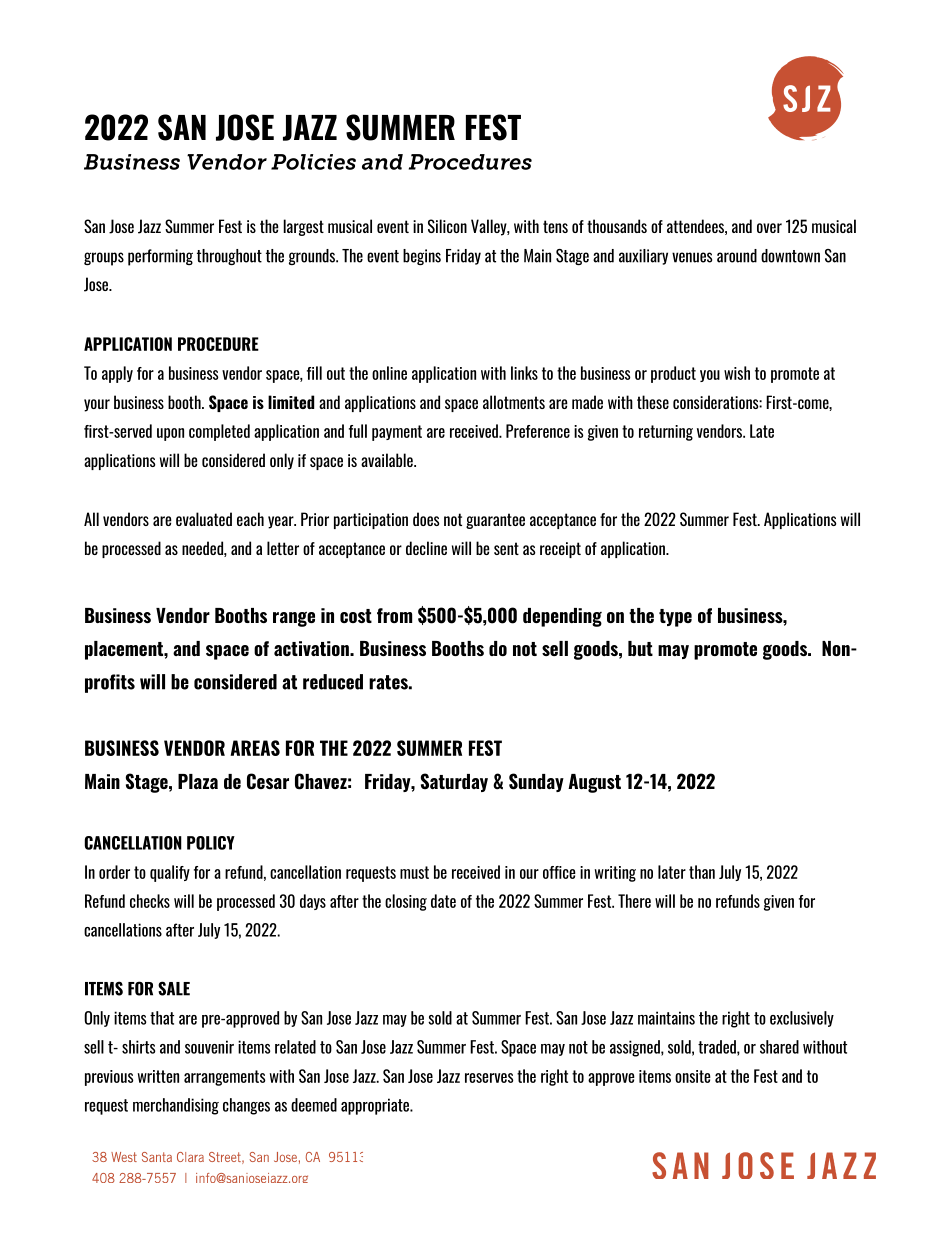 Image resolution: width=952 pixels, height=1233 pixels. What do you see at coordinates (158, 1076) in the screenshot?
I see `written` at bounding box center [158, 1076].
